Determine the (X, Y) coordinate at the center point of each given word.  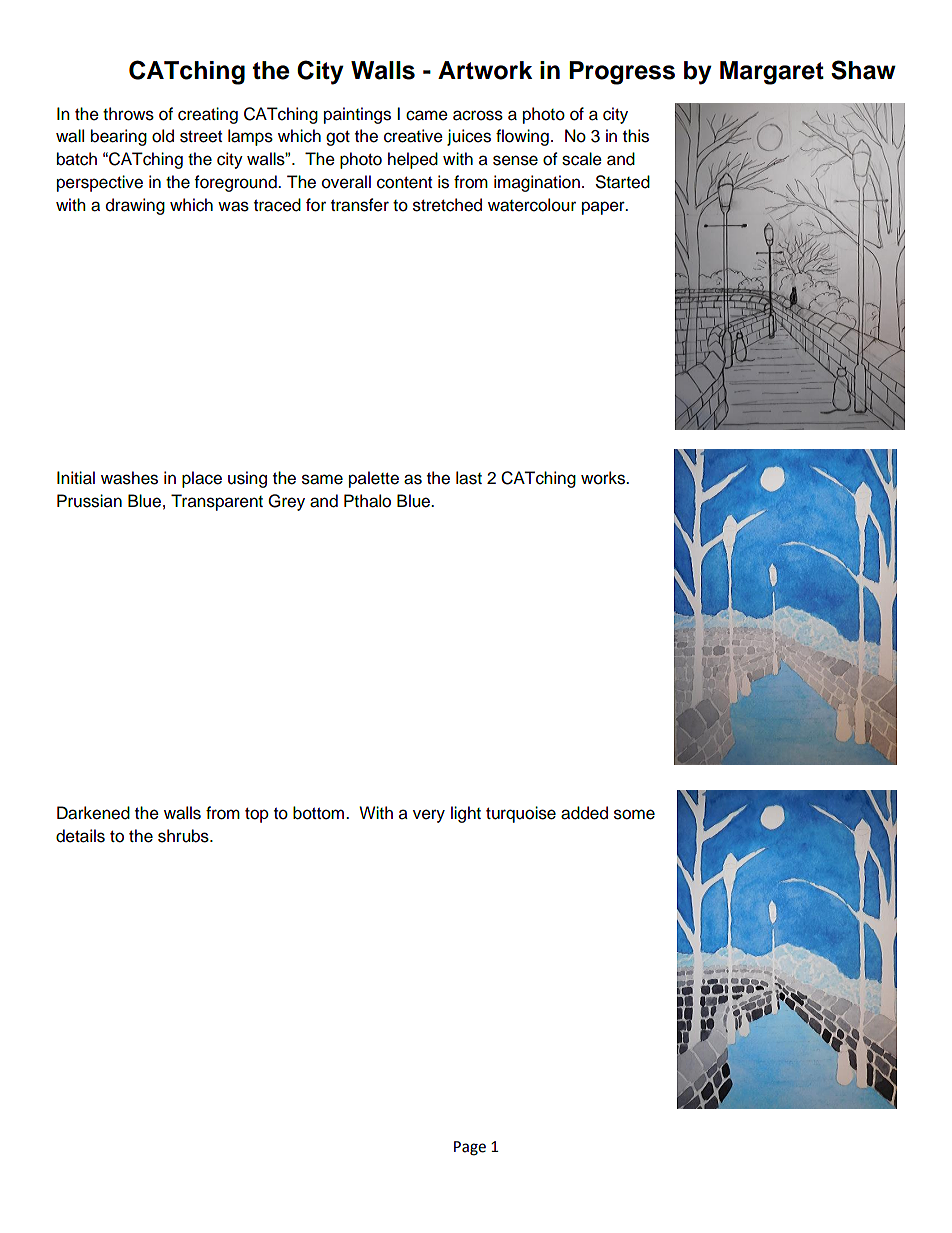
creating (208, 115)
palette (374, 479)
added (584, 813)
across (478, 115)
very (429, 816)
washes (129, 478)
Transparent (217, 502)
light (466, 814)
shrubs (184, 836)
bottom (320, 813)
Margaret (772, 73)
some (634, 814)
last (469, 478)
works (604, 478)
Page (470, 1148)
